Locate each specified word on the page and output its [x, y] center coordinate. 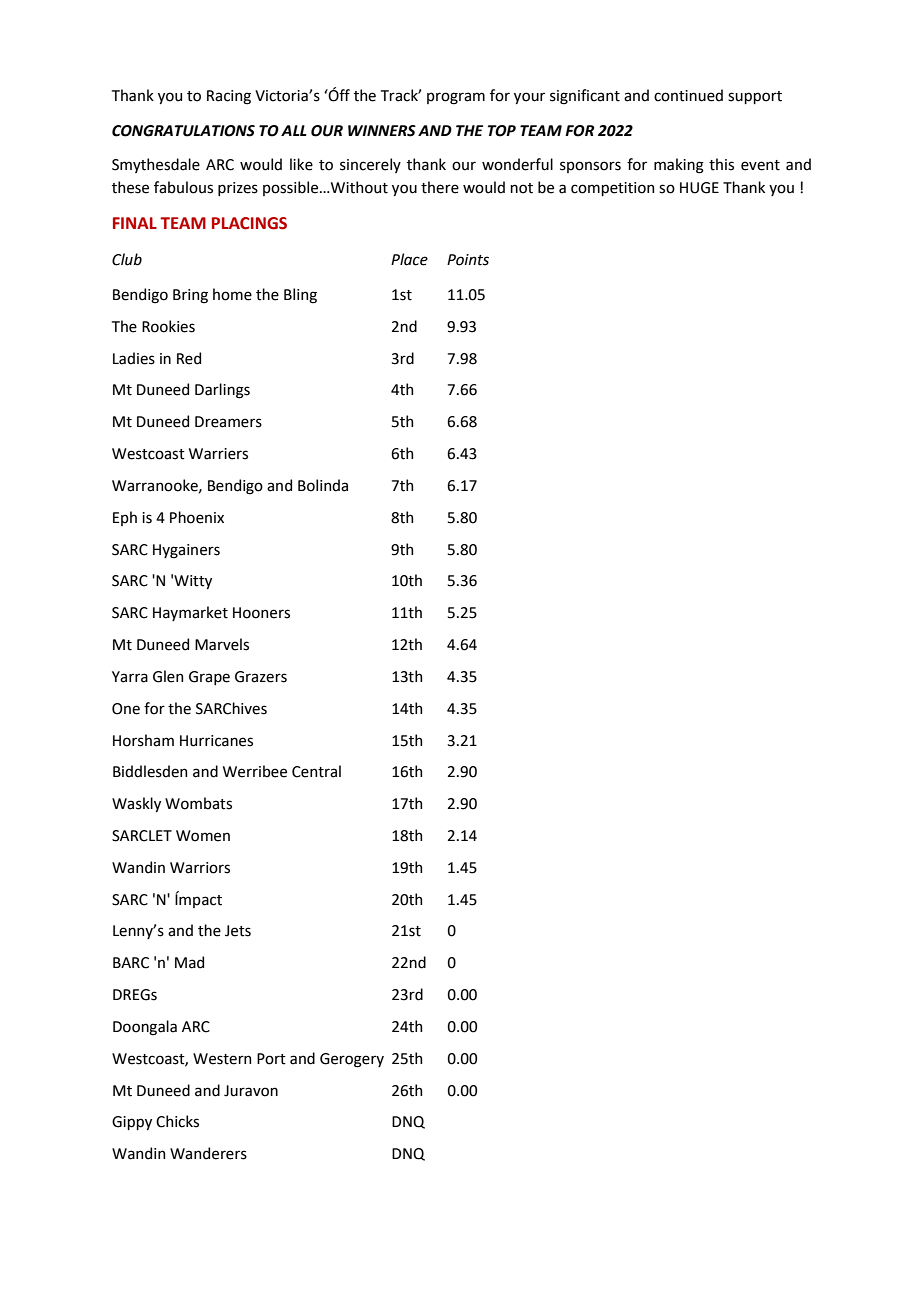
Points [468, 260]
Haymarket [190, 613]
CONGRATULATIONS [183, 131]
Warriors [200, 868]
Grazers [261, 677]
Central [316, 771]
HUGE [699, 188]
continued [688, 95]
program [456, 98]
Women [203, 836]
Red [189, 358]
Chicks [177, 1121]
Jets [238, 931]
